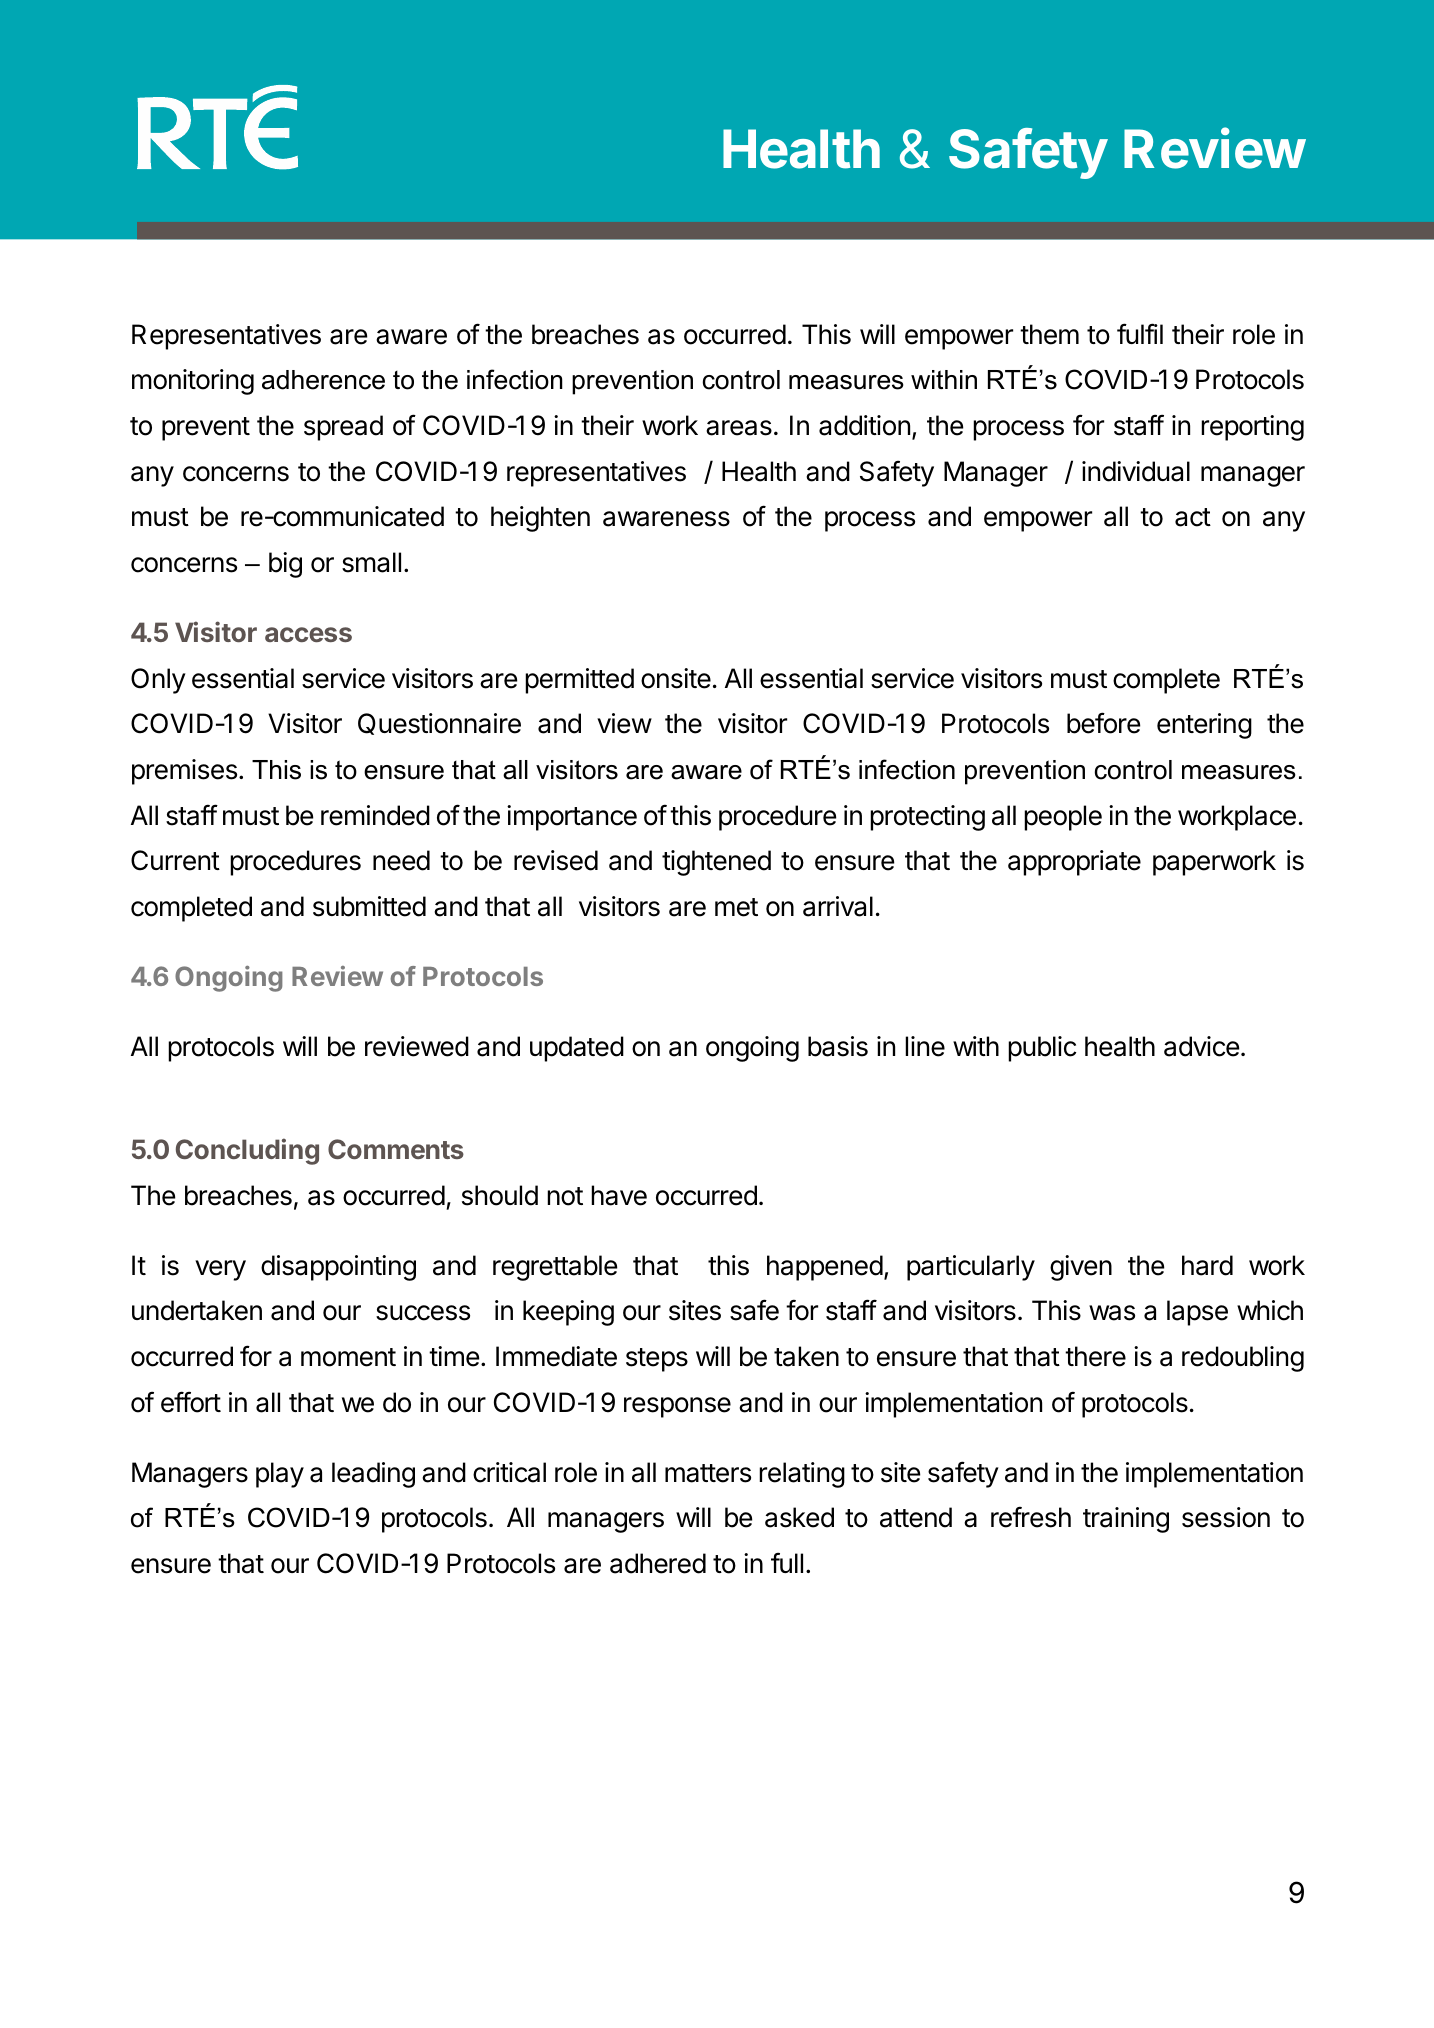 The height and width of the screenshot is (2028, 1434). Describe the element at coordinates (1074, 863) in the screenshot. I see `appropriate` at that location.
